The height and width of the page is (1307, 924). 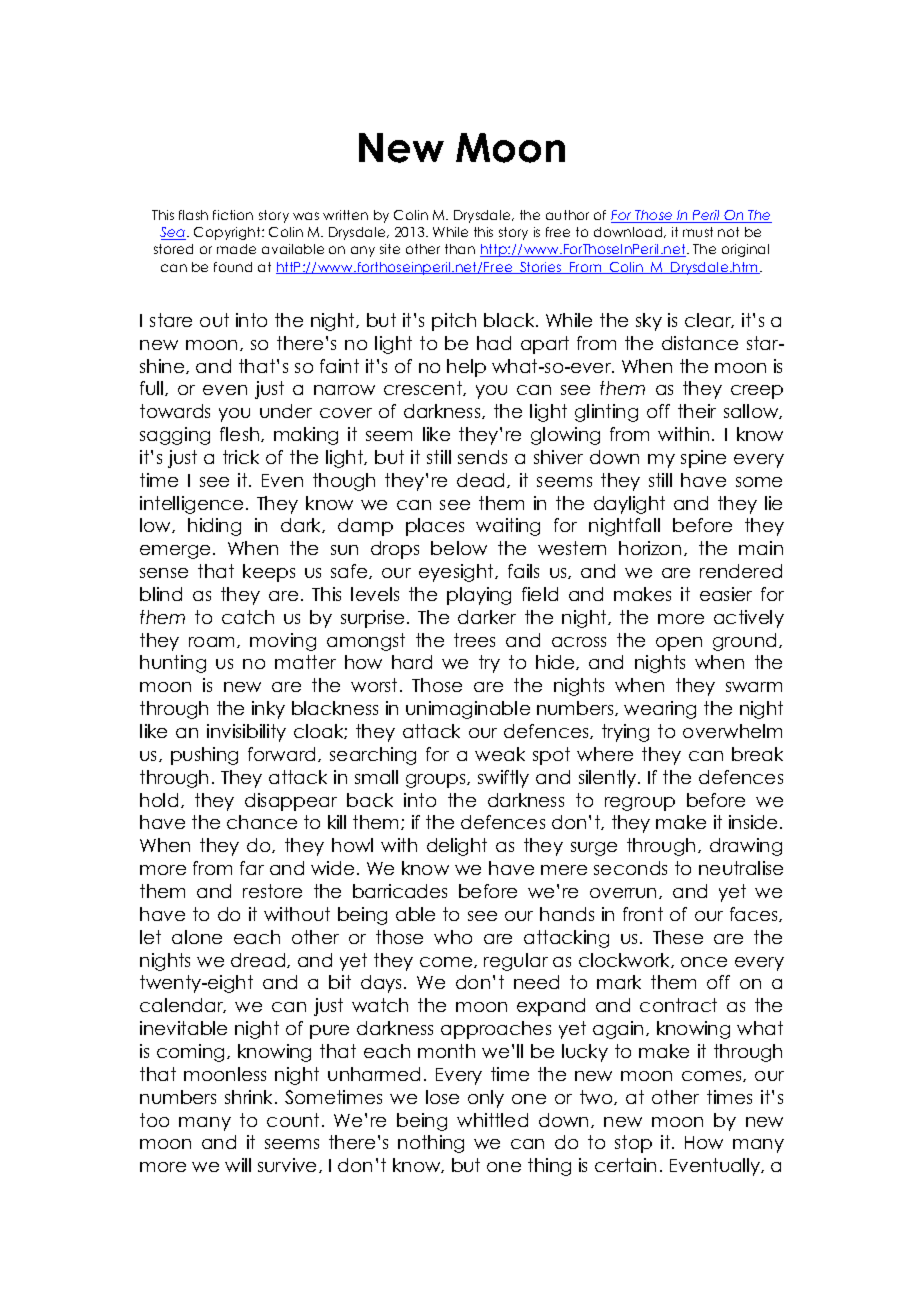 I want to click on whittled, so click(x=492, y=1120).
